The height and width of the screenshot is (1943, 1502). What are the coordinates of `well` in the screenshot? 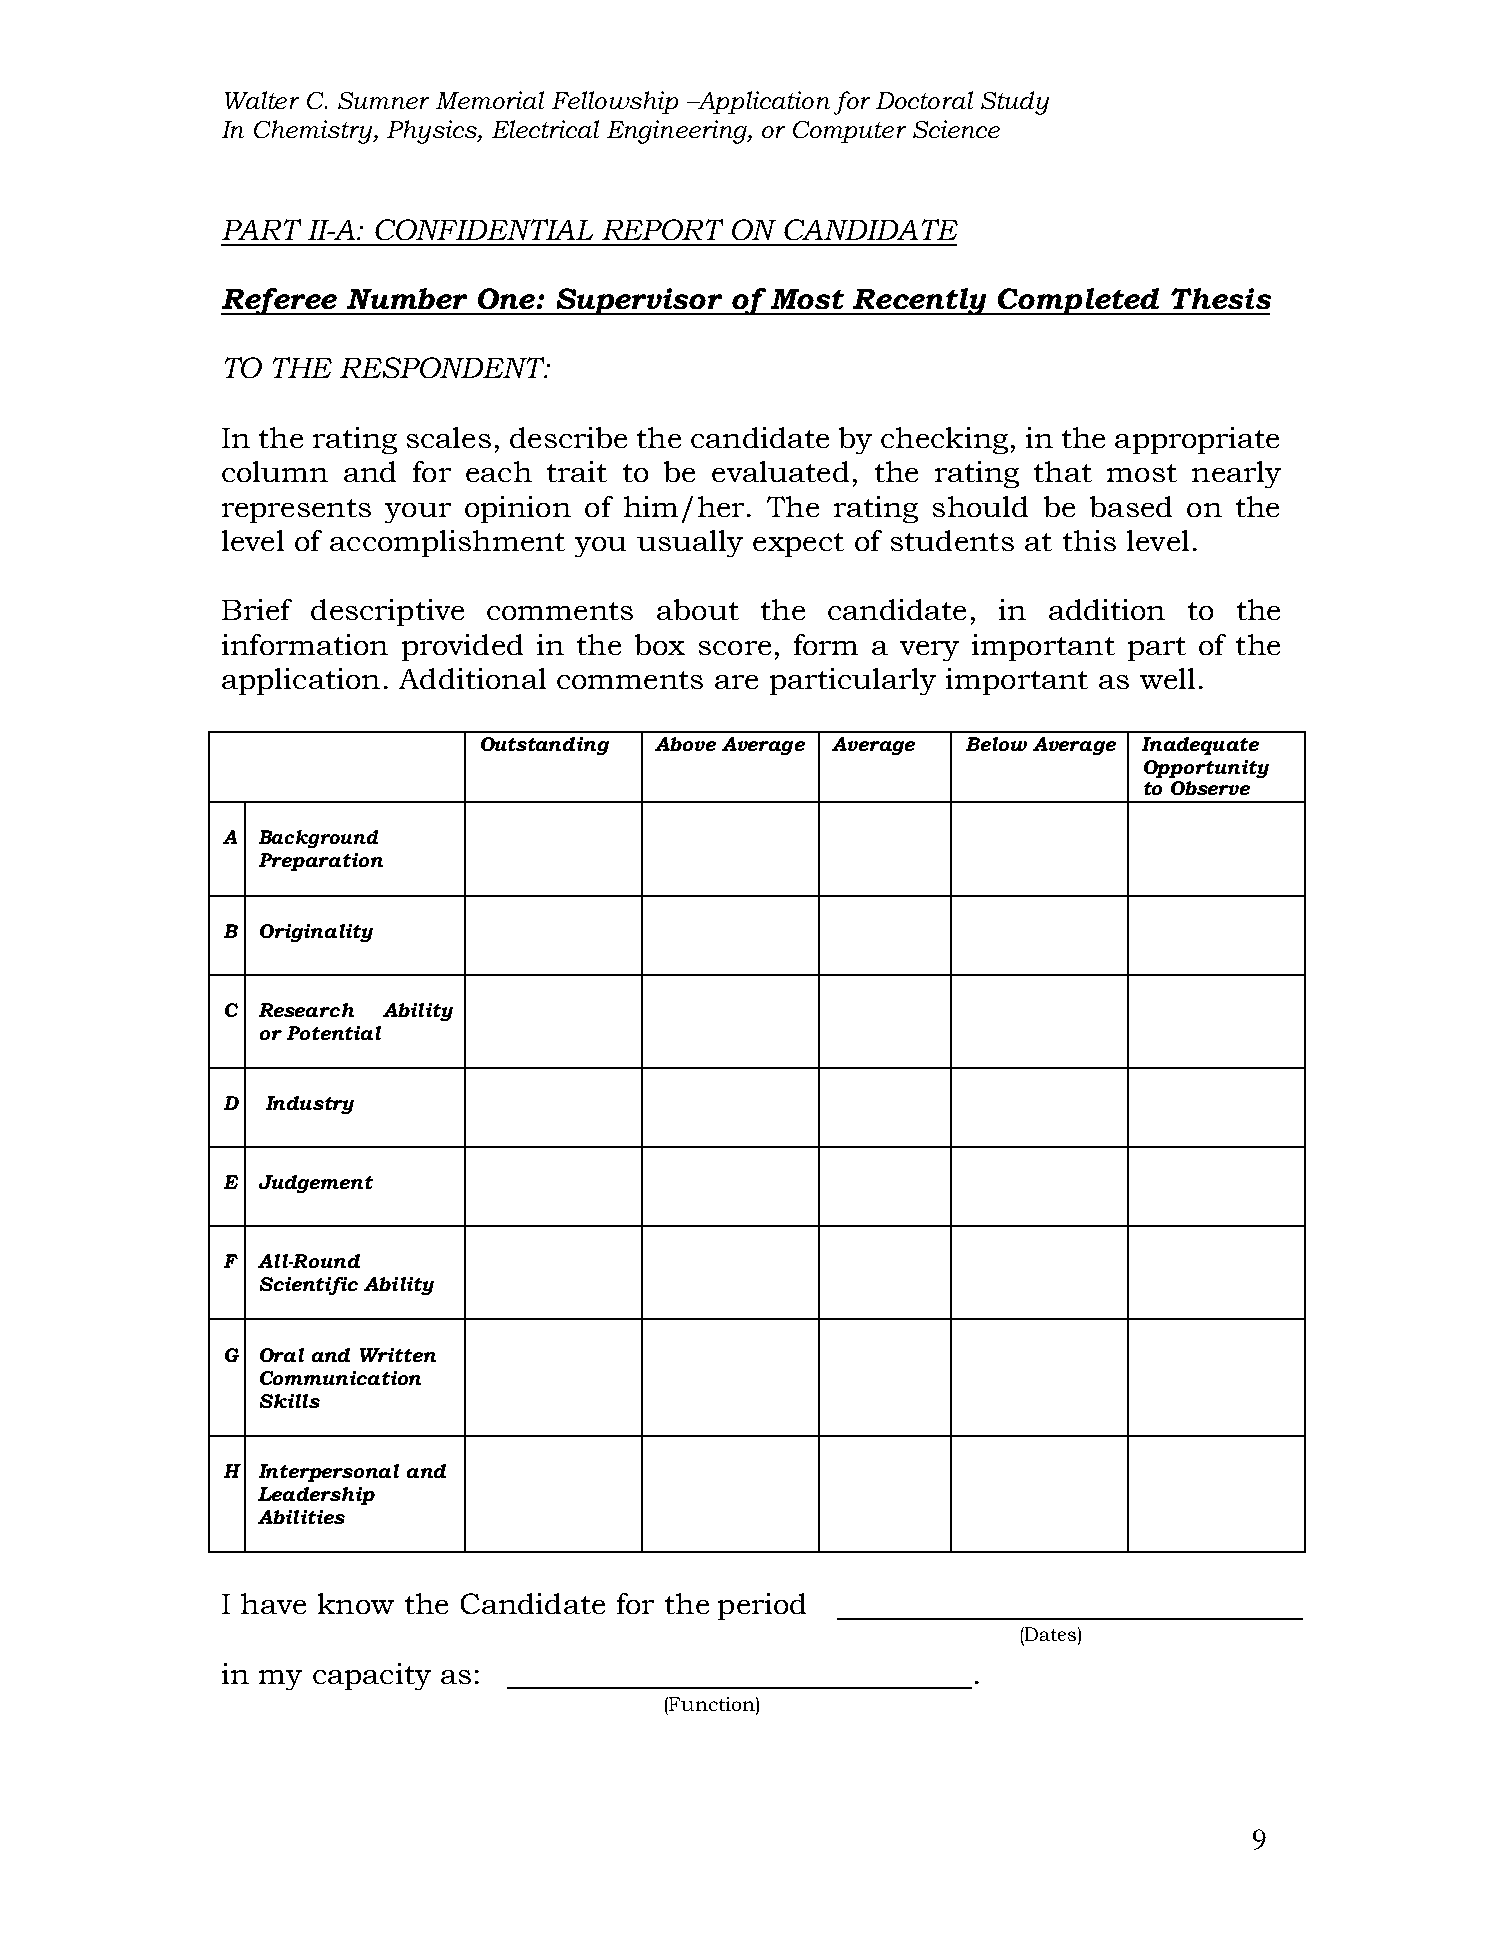 It's located at (1167, 678).
